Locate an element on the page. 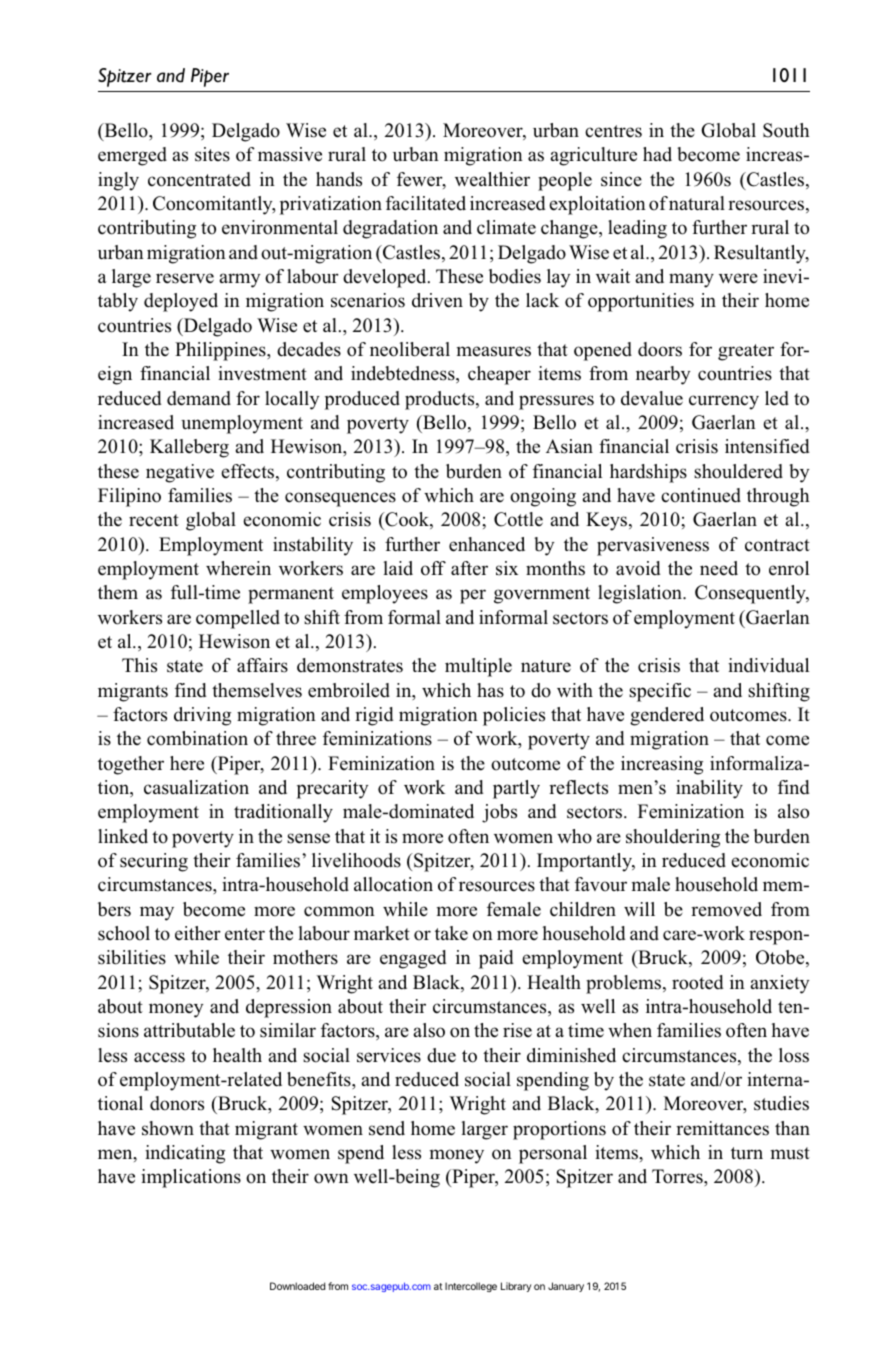 Image resolution: width=896 pixels, height=1345 pixels. Downloaded is located at coordinates (297, 1286).
